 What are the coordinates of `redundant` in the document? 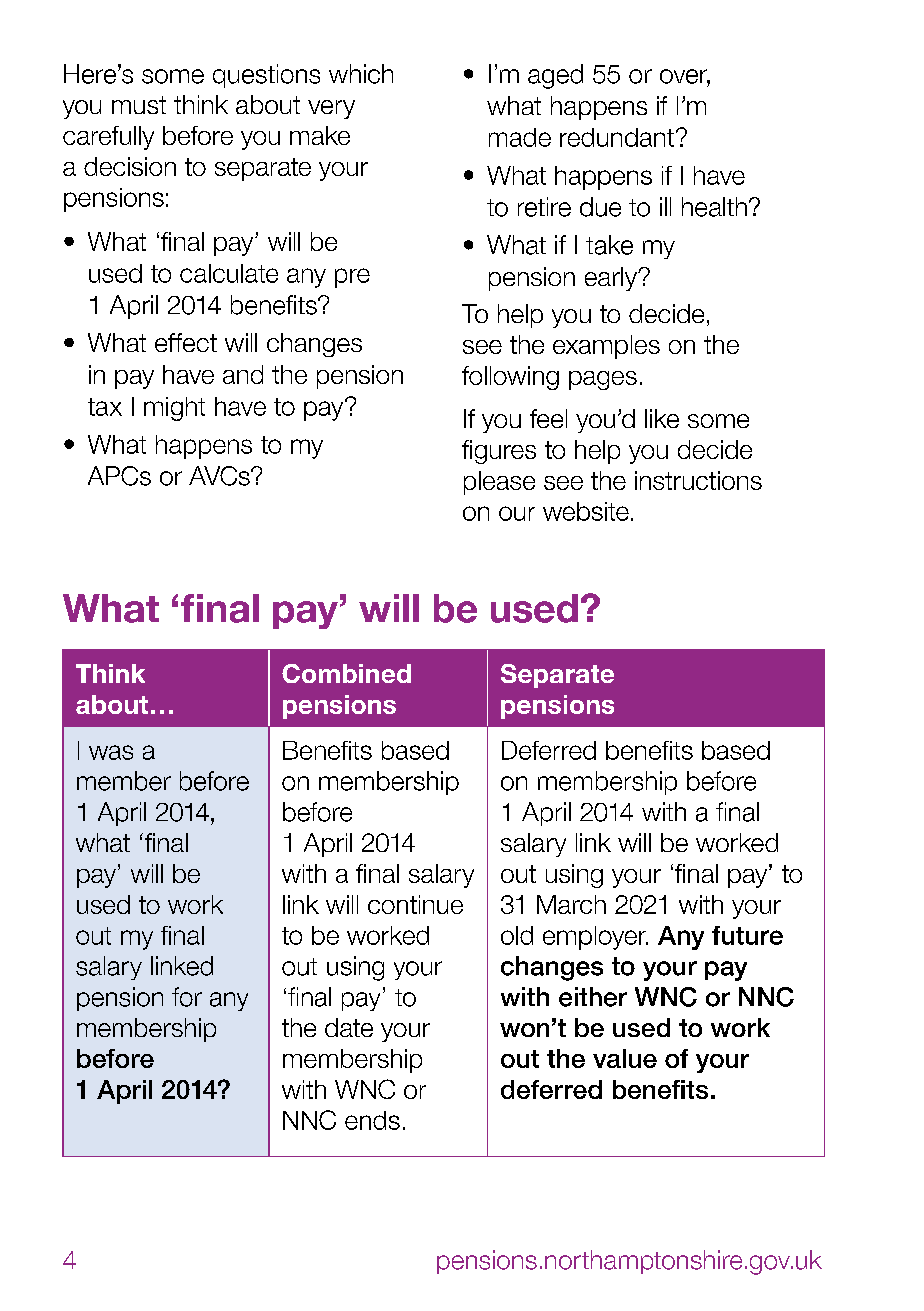 It's located at (617, 137).
